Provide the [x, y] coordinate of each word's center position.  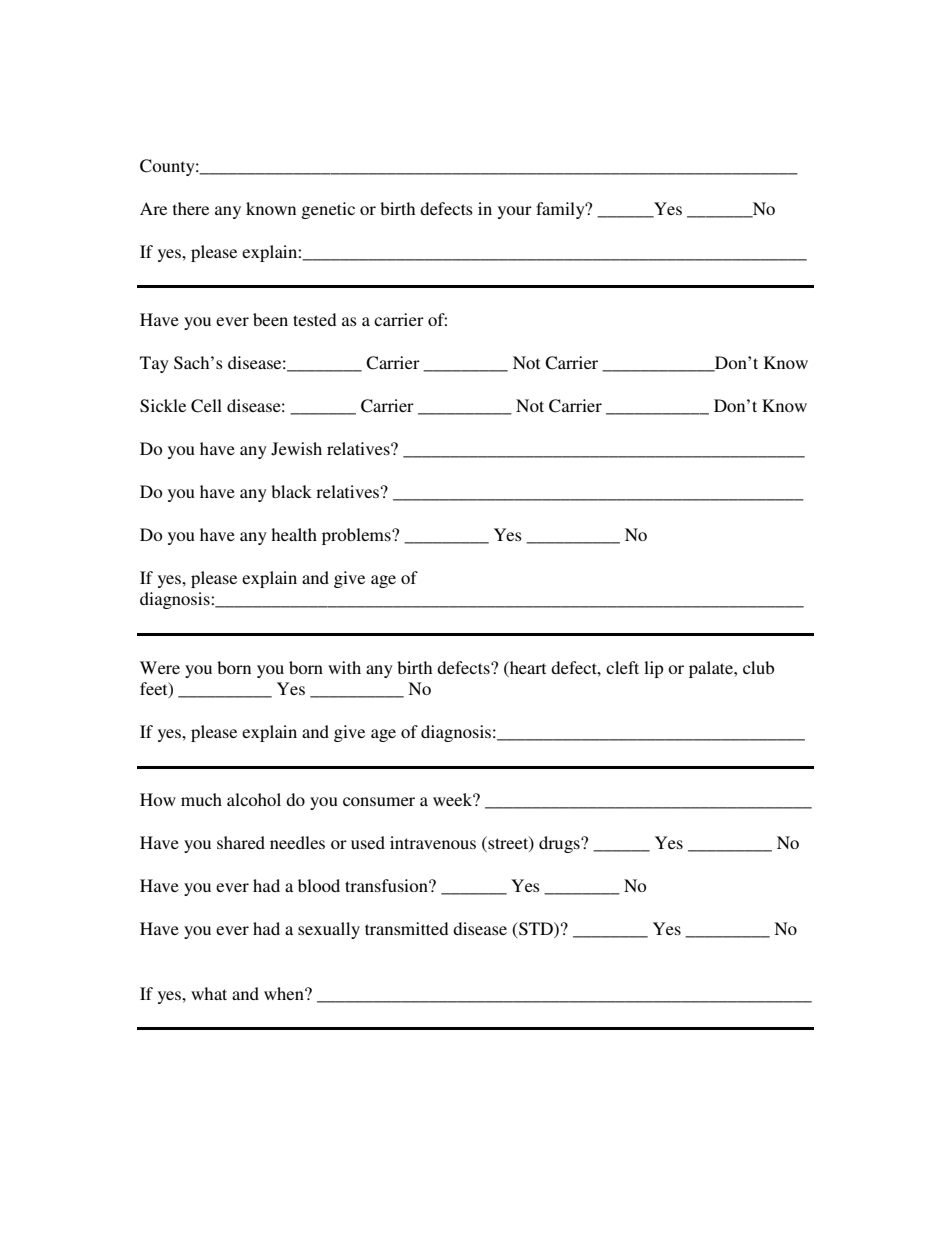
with [344, 667]
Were [160, 667]
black [291, 491]
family [561, 210]
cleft [622, 667]
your [515, 212]
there [191, 208]
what [209, 993]
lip [653, 669]
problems [357, 536]
